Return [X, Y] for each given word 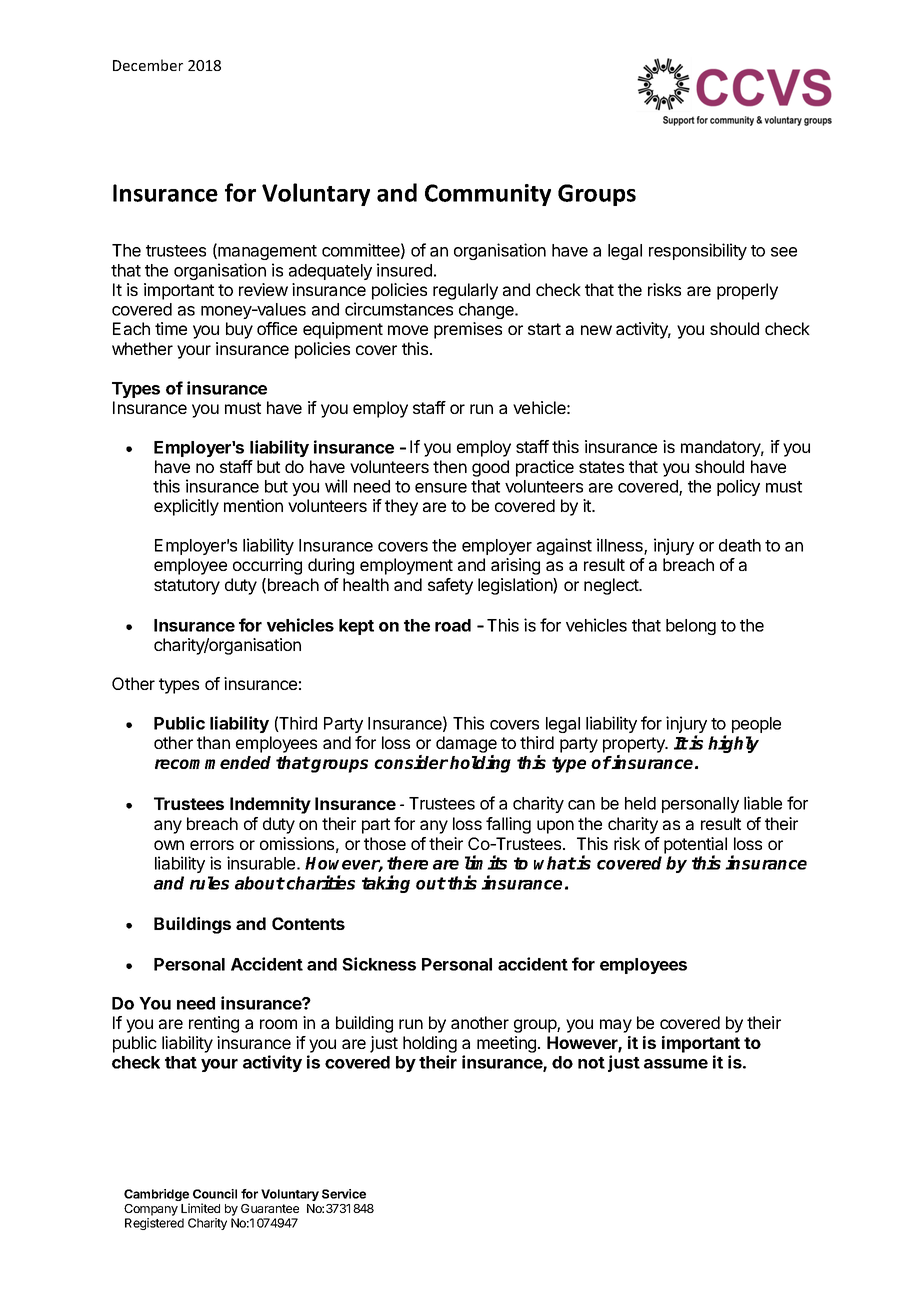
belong [691, 627]
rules [209, 883]
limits [486, 862]
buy [239, 330]
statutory [187, 587]
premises [468, 330]
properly [747, 291]
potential [695, 846]
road [453, 625]
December [148, 65]
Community [488, 195]
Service [344, 1194]
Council [215, 1194]
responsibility [698, 251]
